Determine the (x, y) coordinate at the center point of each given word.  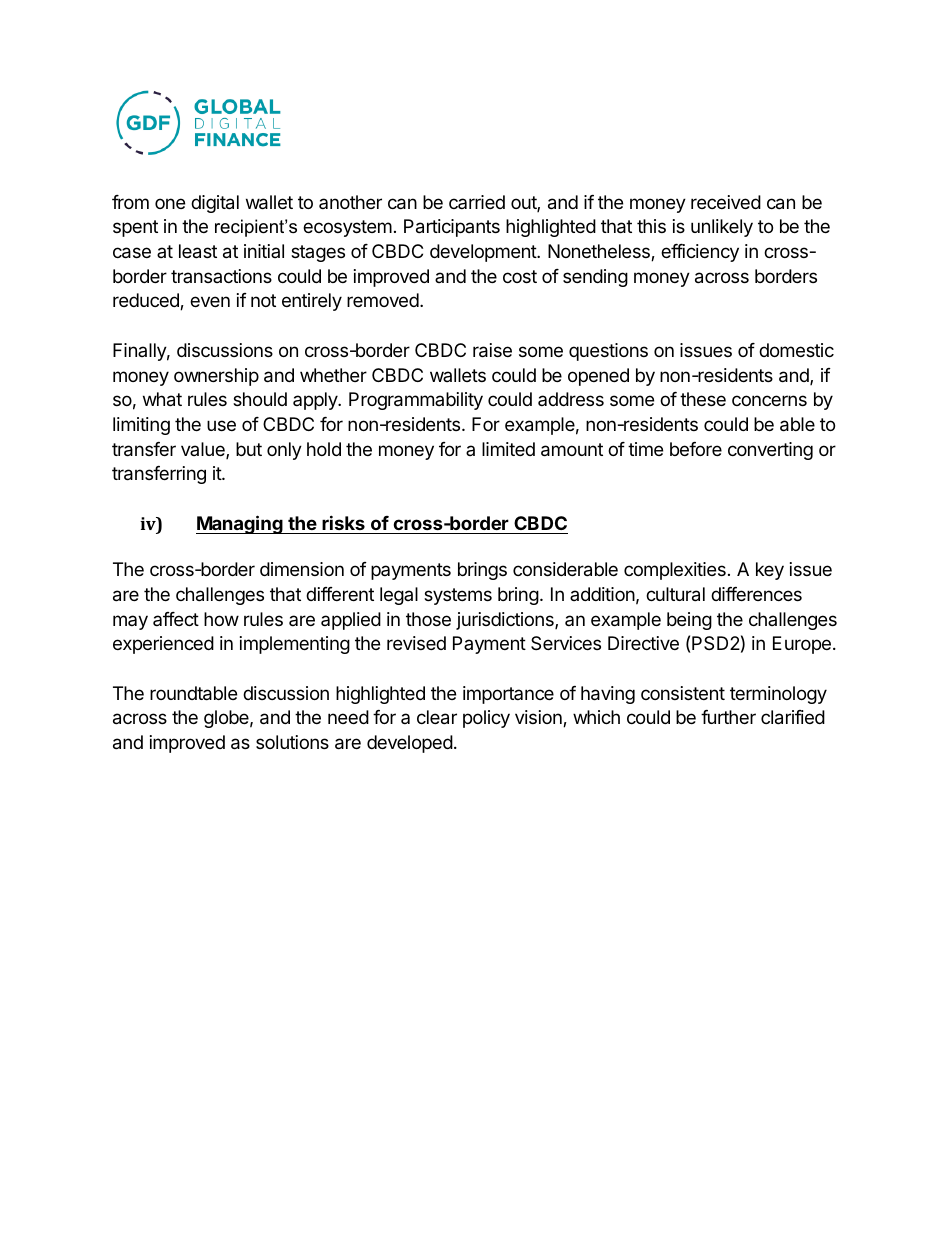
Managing (240, 524)
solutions (292, 742)
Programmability (416, 401)
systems (458, 596)
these (703, 399)
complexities (675, 571)
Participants (452, 228)
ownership (216, 377)
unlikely (722, 228)
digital (215, 204)
